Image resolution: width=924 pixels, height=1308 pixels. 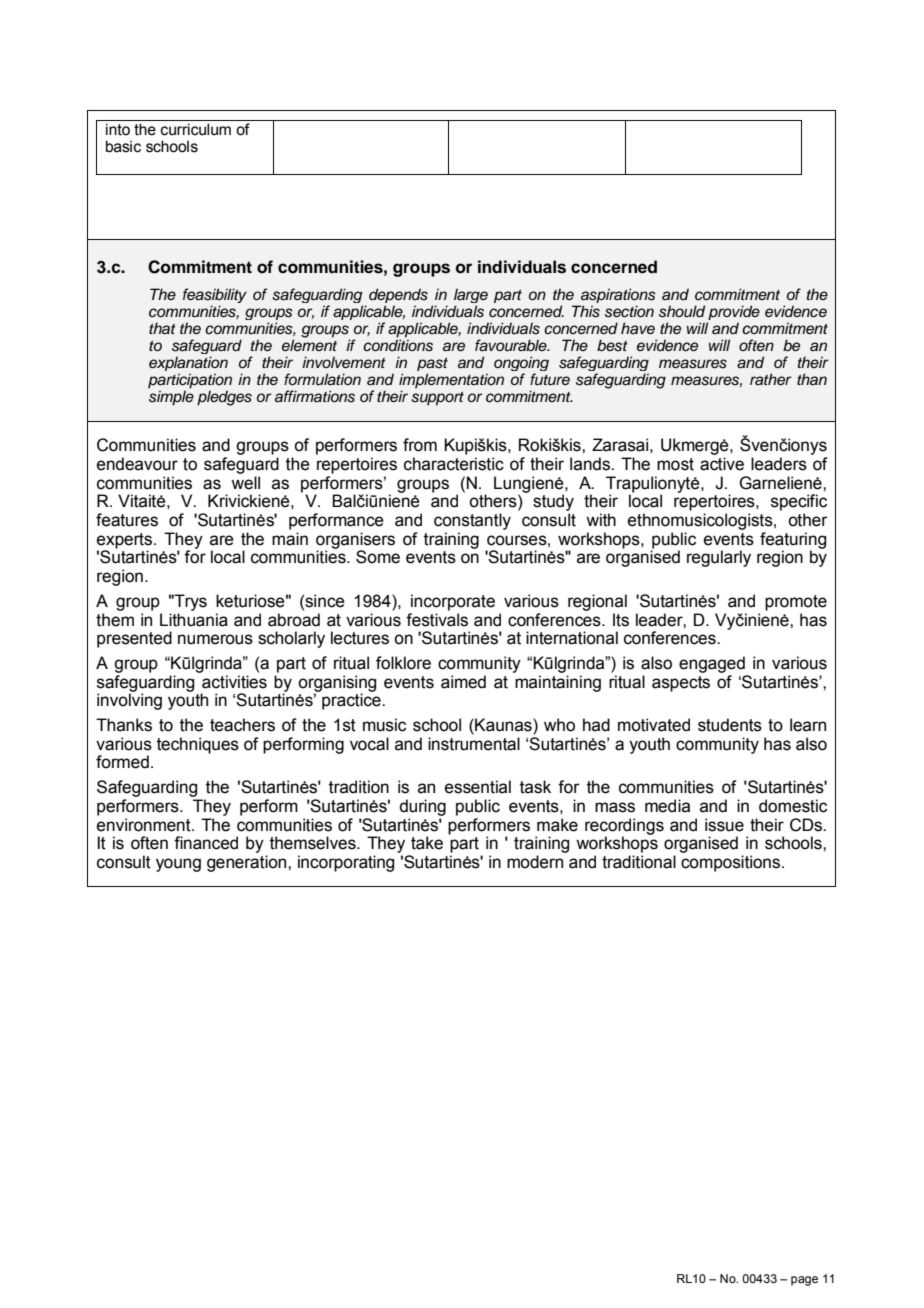 I want to click on compositions, so click(x=732, y=863).
